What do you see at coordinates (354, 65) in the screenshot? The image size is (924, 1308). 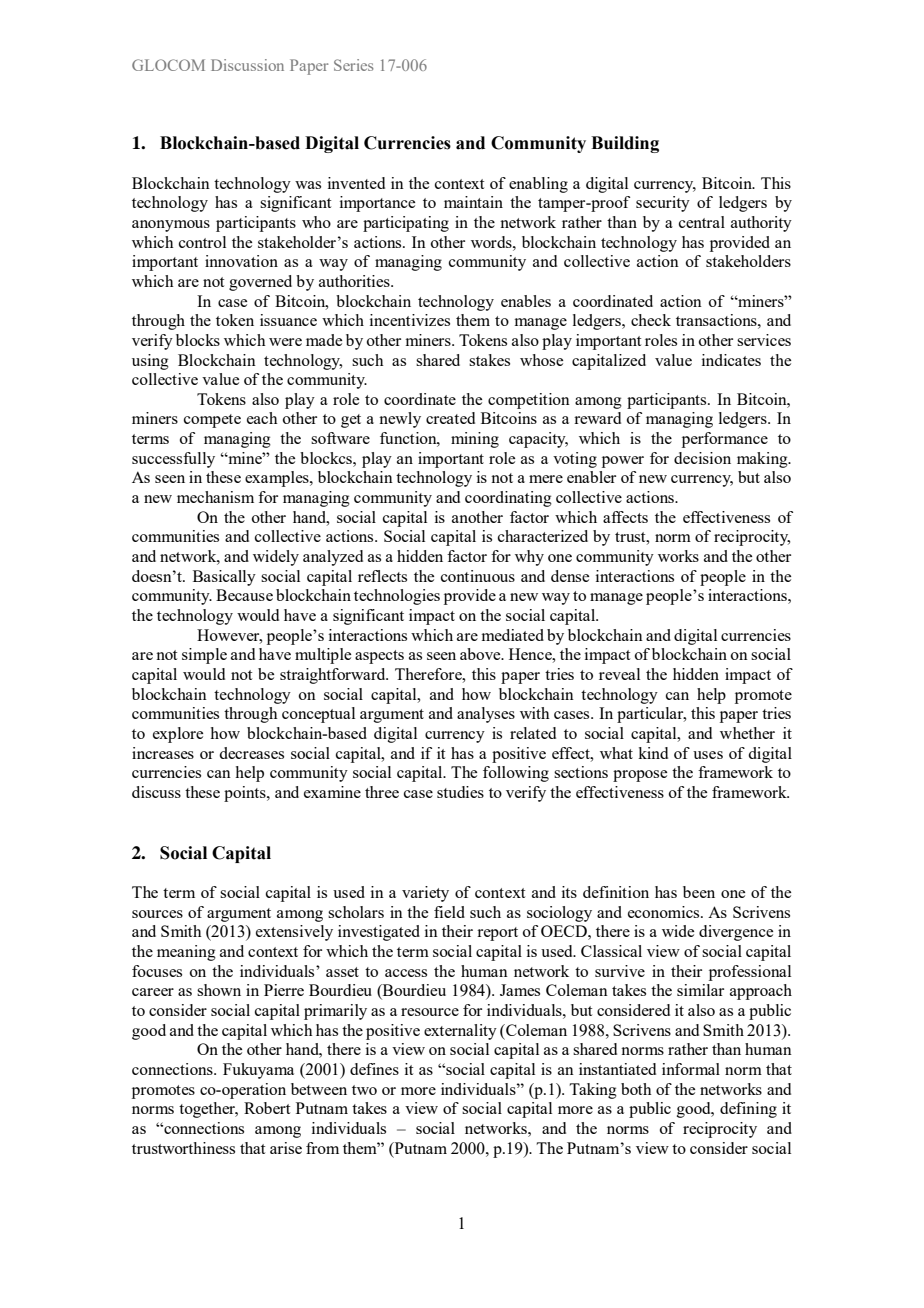 I see `Series` at bounding box center [354, 65].
